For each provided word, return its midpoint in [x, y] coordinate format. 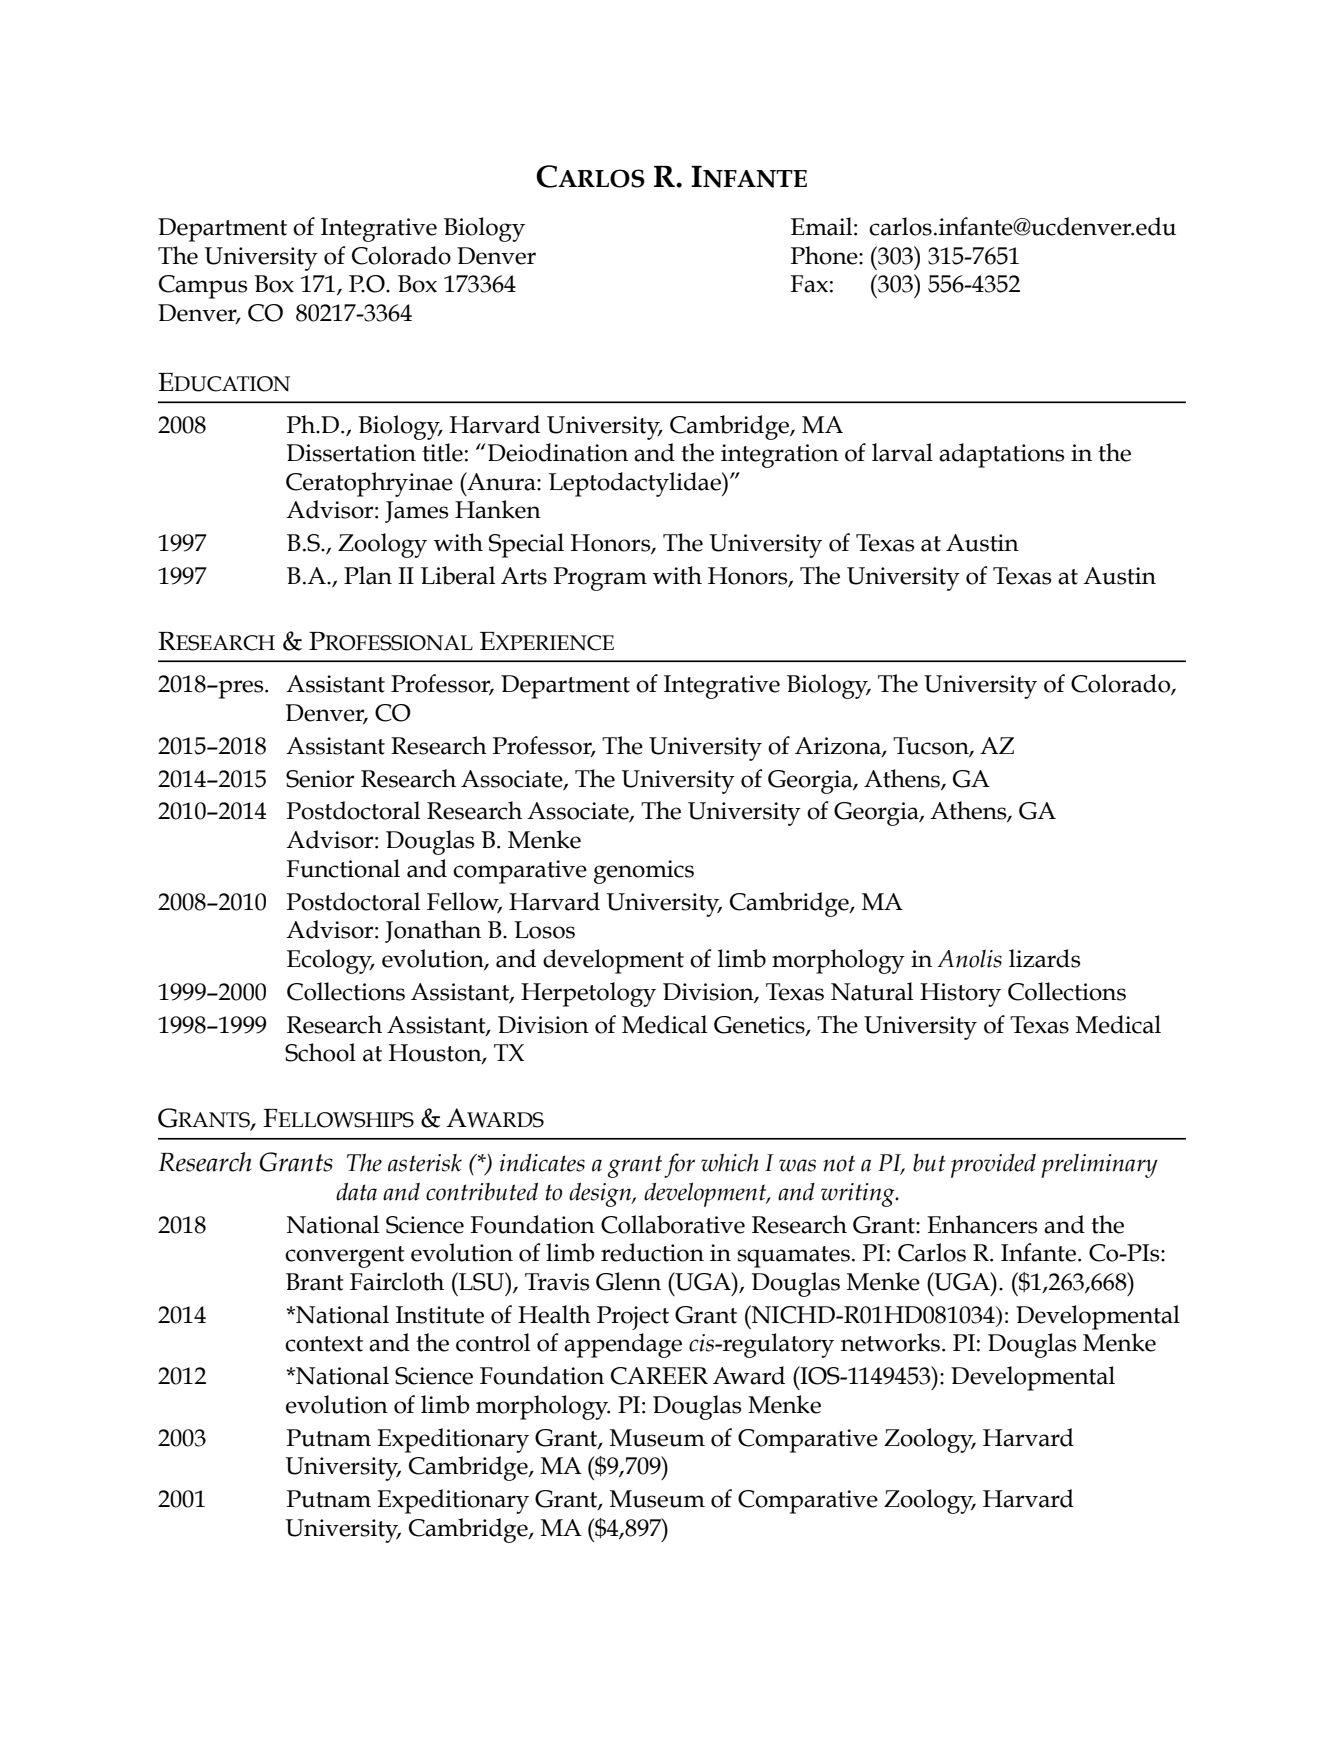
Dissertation [351, 453]
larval [902, 452]
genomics [644, 872]
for [679, 1165]
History [960, 995]
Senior [320, 779]
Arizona [839, 746]
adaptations [1001, 455]
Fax [809, 284]
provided [993, 1166]
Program [600, 579]
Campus [203, 287]
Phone [825, 255]
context [324, 1344]
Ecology [330, 961]
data [356, 1192]
